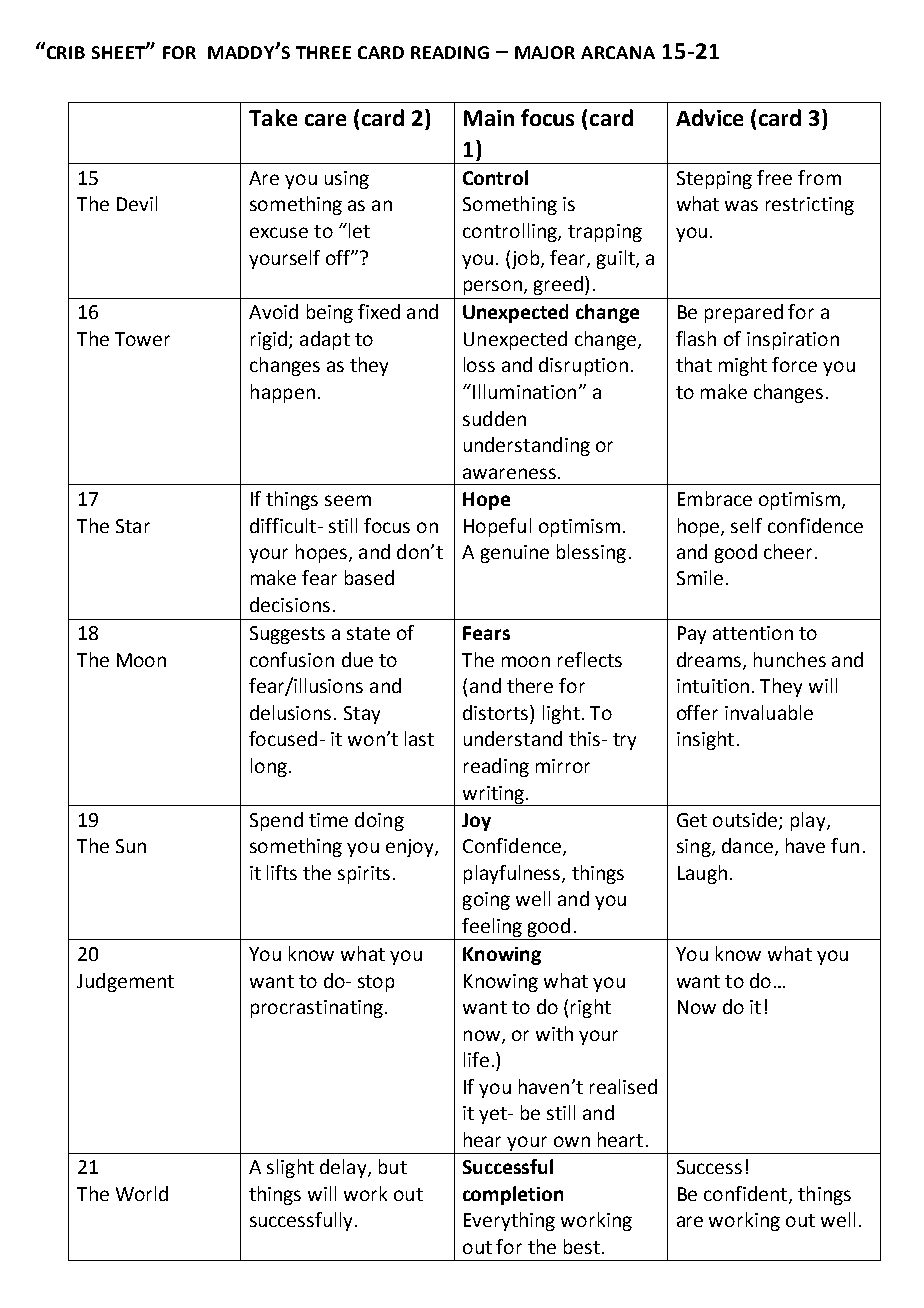  What do you see at coordinates (709, 117) in the page?
I see `Advice` at bounding box center [709, 117].
